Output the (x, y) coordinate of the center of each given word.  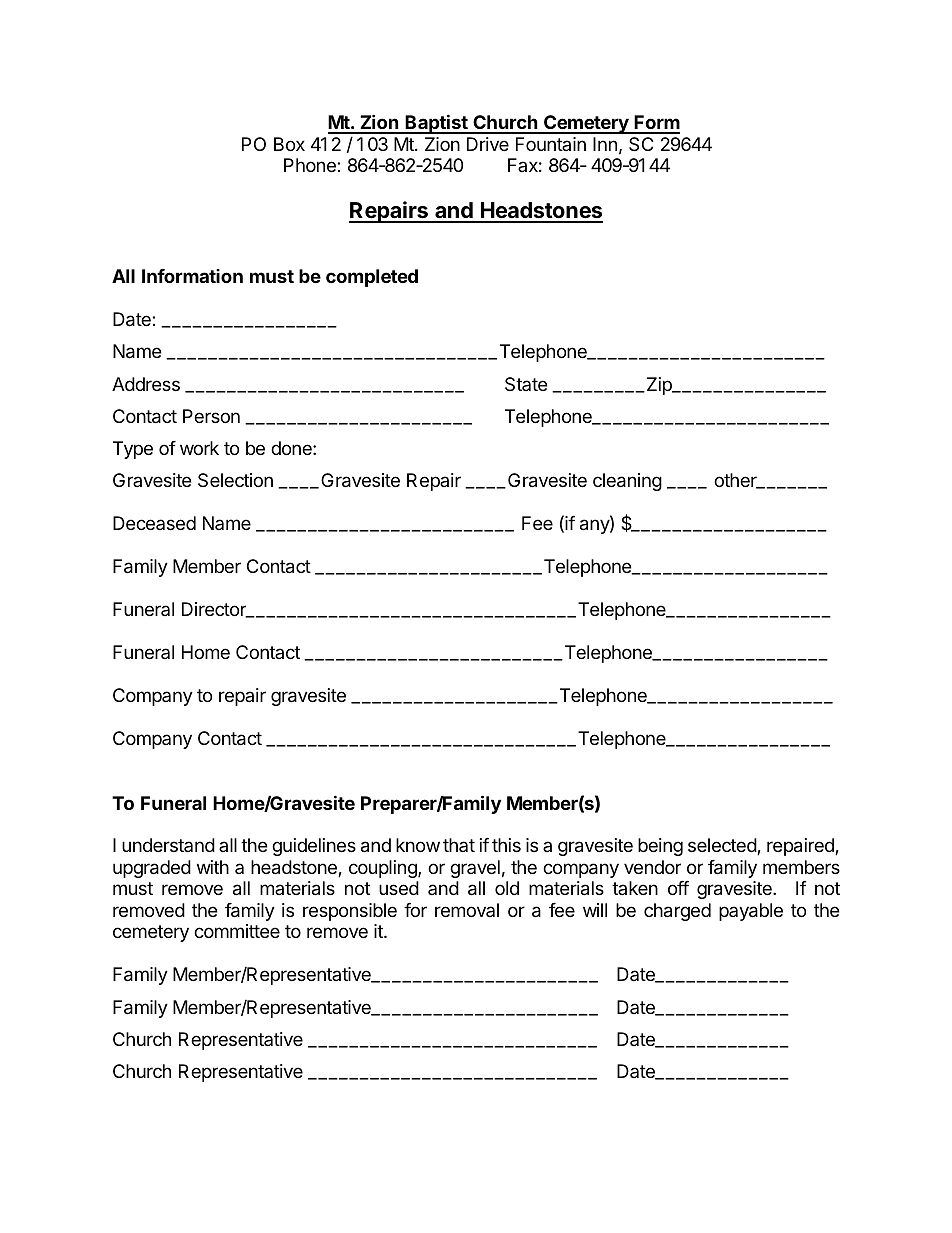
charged (677, 912)
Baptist (436, 124)
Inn (605, 144)
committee (237, 931)
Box (289, 144)
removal (467, 910)
